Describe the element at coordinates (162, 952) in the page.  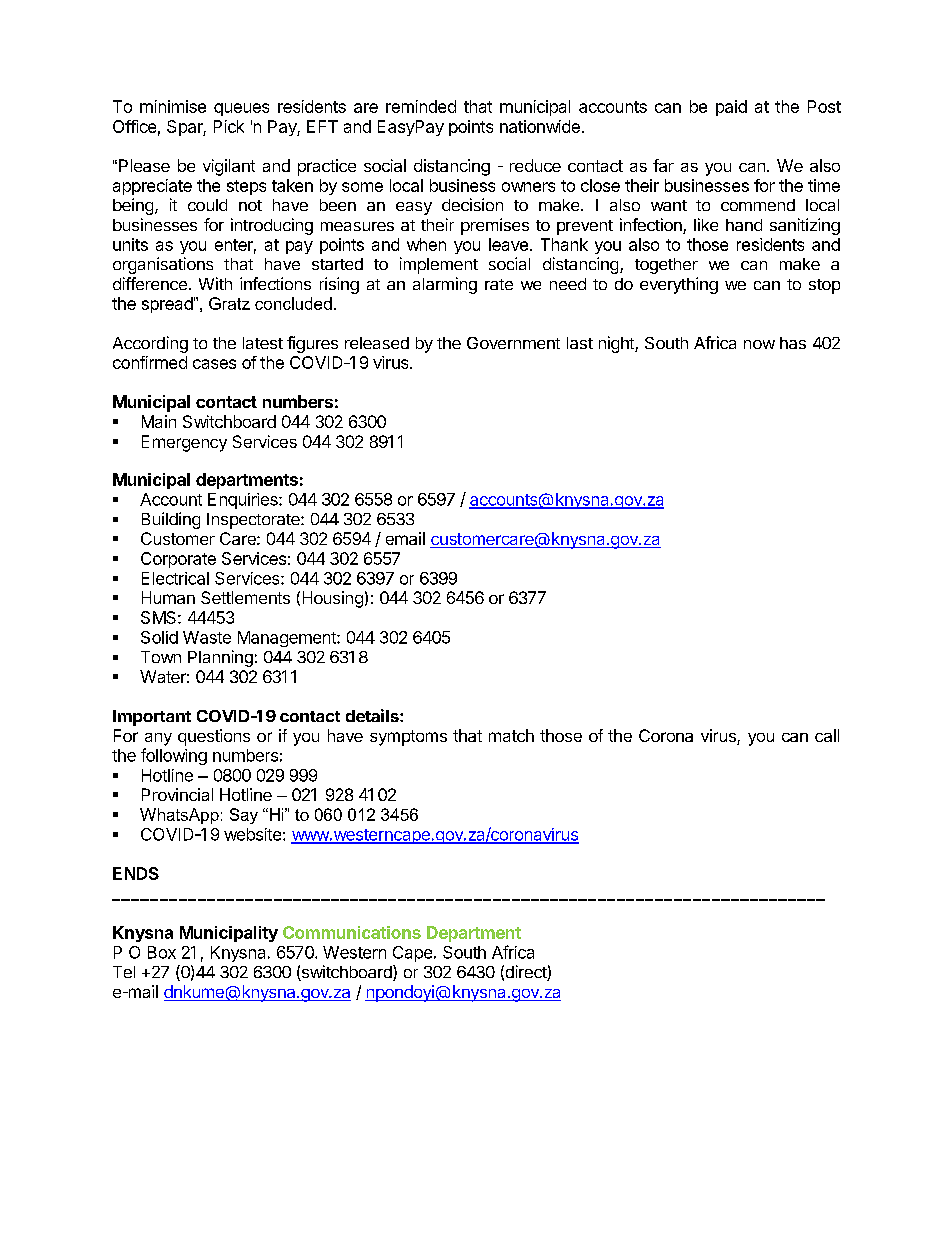
I see `Box` at that location.
